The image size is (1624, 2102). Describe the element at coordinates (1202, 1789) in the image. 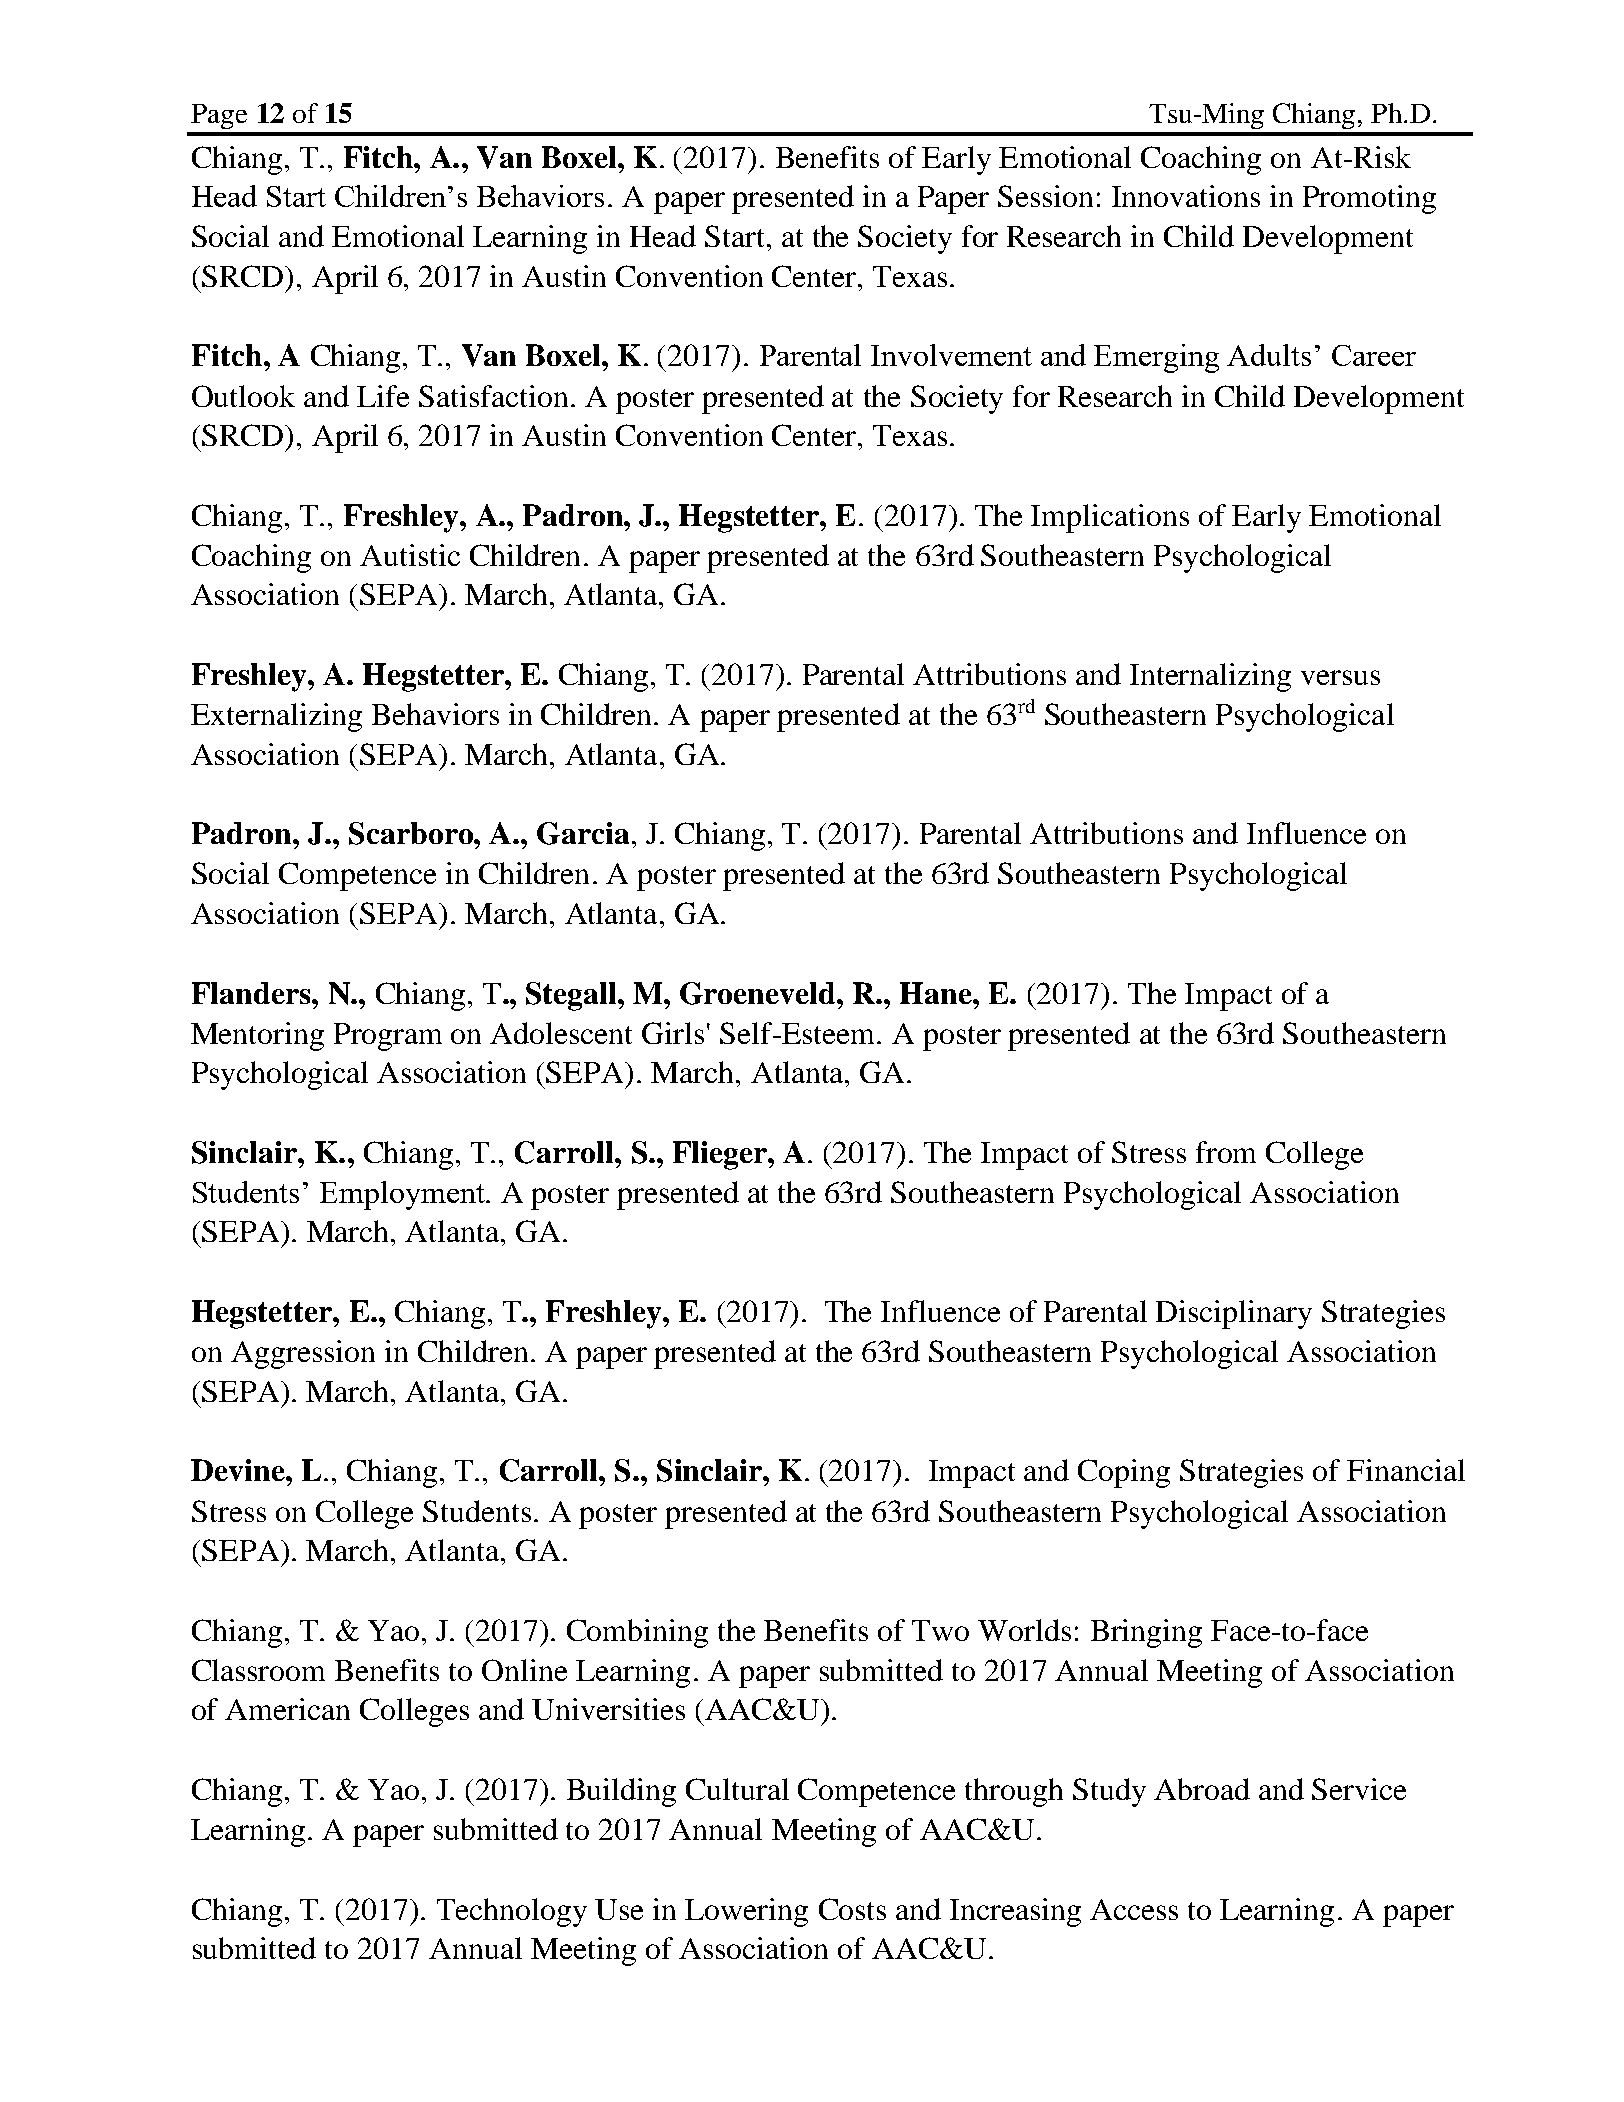

I see `Abroad` at that location.
